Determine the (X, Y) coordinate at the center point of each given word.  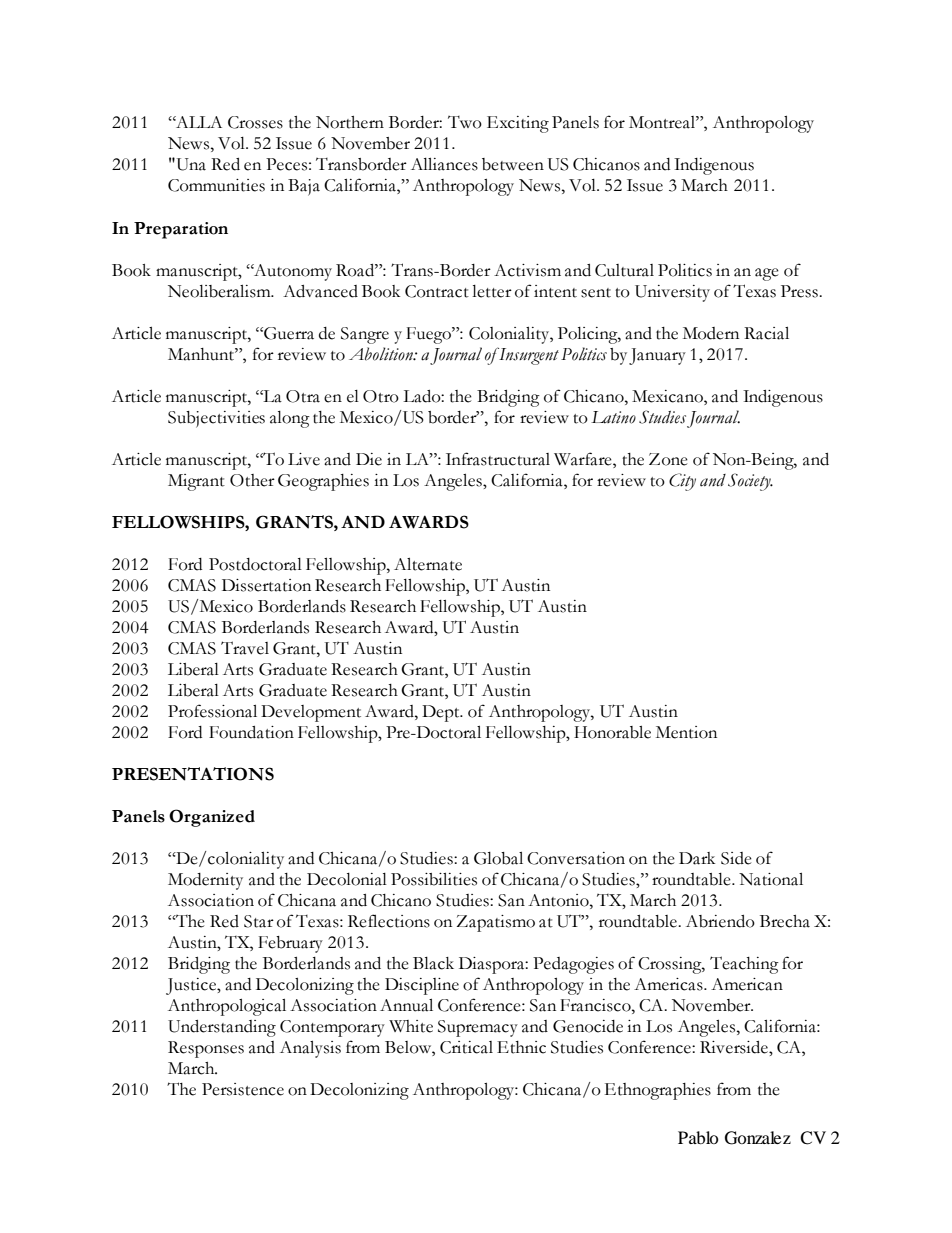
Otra (303, 396)
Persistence (243, 1089)
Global (498, 858)
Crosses (255, 122)
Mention (686, 732)
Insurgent (529, 356)
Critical (466, 1047)
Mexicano (668, 396)
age (767, 274)
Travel (245, 648)
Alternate (428, 564)
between (513, 164)
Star (259, 921)
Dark (697, 858)
